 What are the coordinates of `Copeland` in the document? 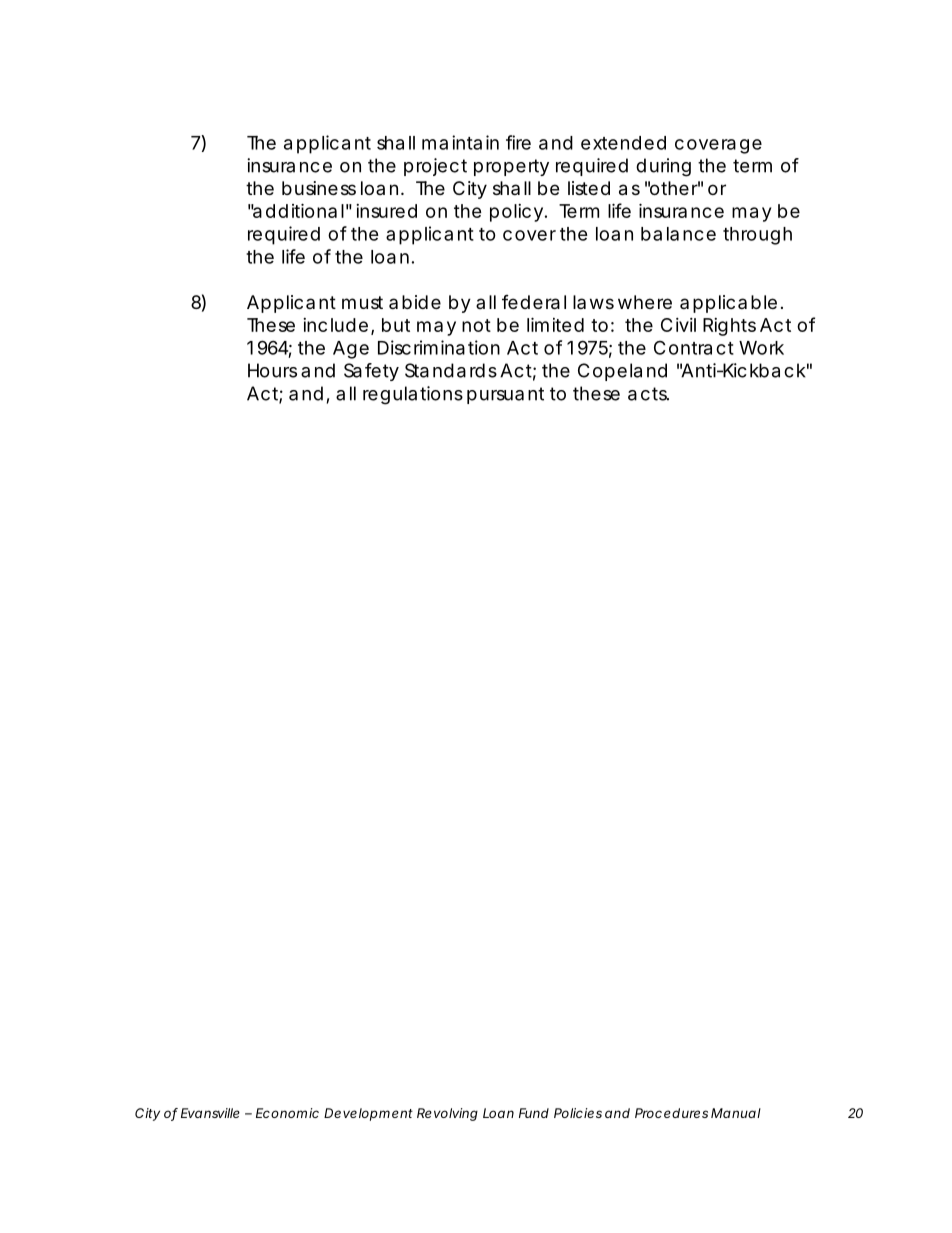 It's located at (622, 372).
